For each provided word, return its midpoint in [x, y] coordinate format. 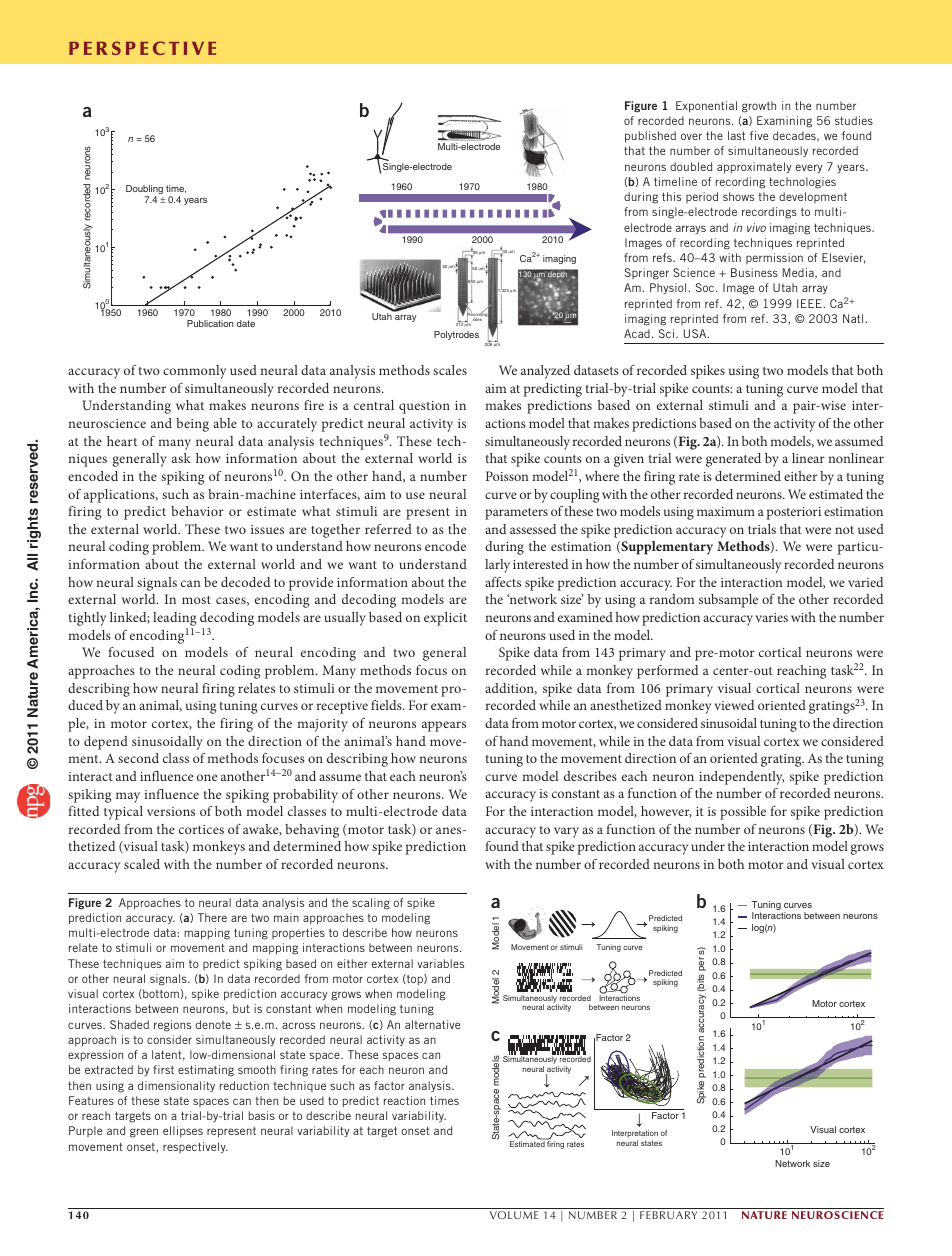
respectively [195, 1148]
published [650, 137]
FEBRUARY [669, 1215]
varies [771, 617]
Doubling [144, 191]
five [759, 135]
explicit [445, 619]
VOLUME [514, 1215]
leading [174, 620]
